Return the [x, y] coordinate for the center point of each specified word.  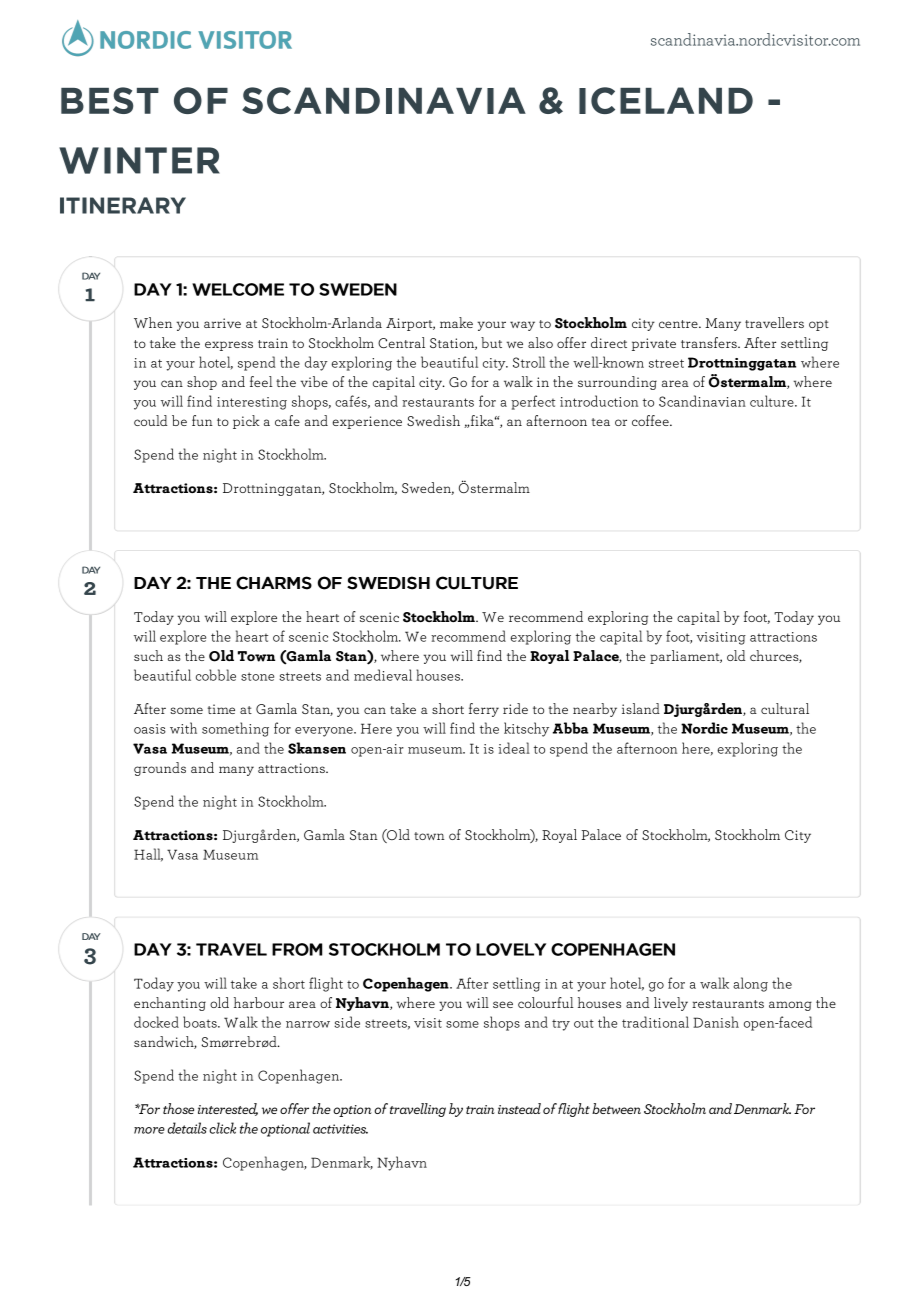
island [641, 708]
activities [340, 1129]
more [149, 1130]
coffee [651, 420]
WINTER [139, 160]
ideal [514, 748]
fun [202, 420]
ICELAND [666, 100]
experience [367, 422]
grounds [160, 769]
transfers [710, 342]
